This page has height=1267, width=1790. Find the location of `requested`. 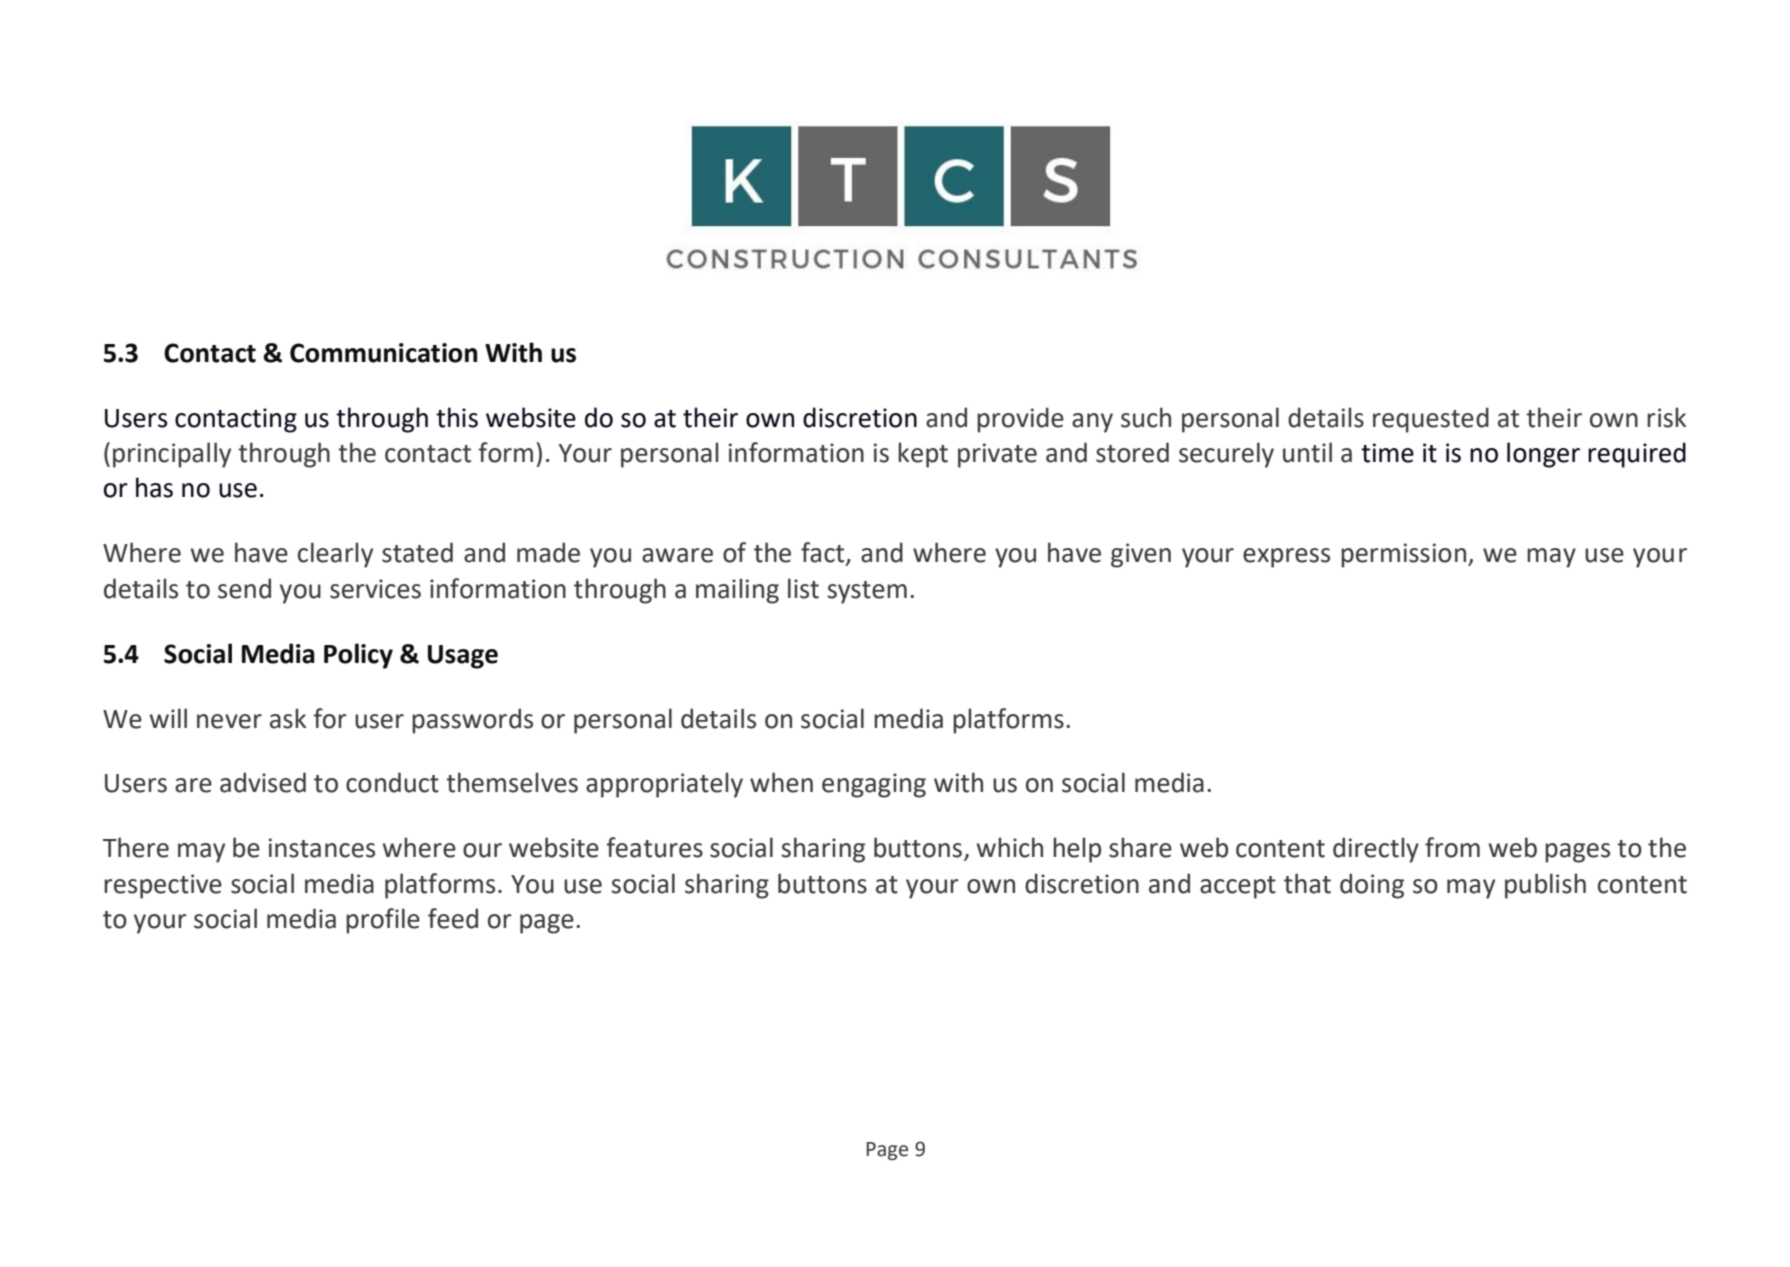

requested is located at coordinates (1431, 420).
